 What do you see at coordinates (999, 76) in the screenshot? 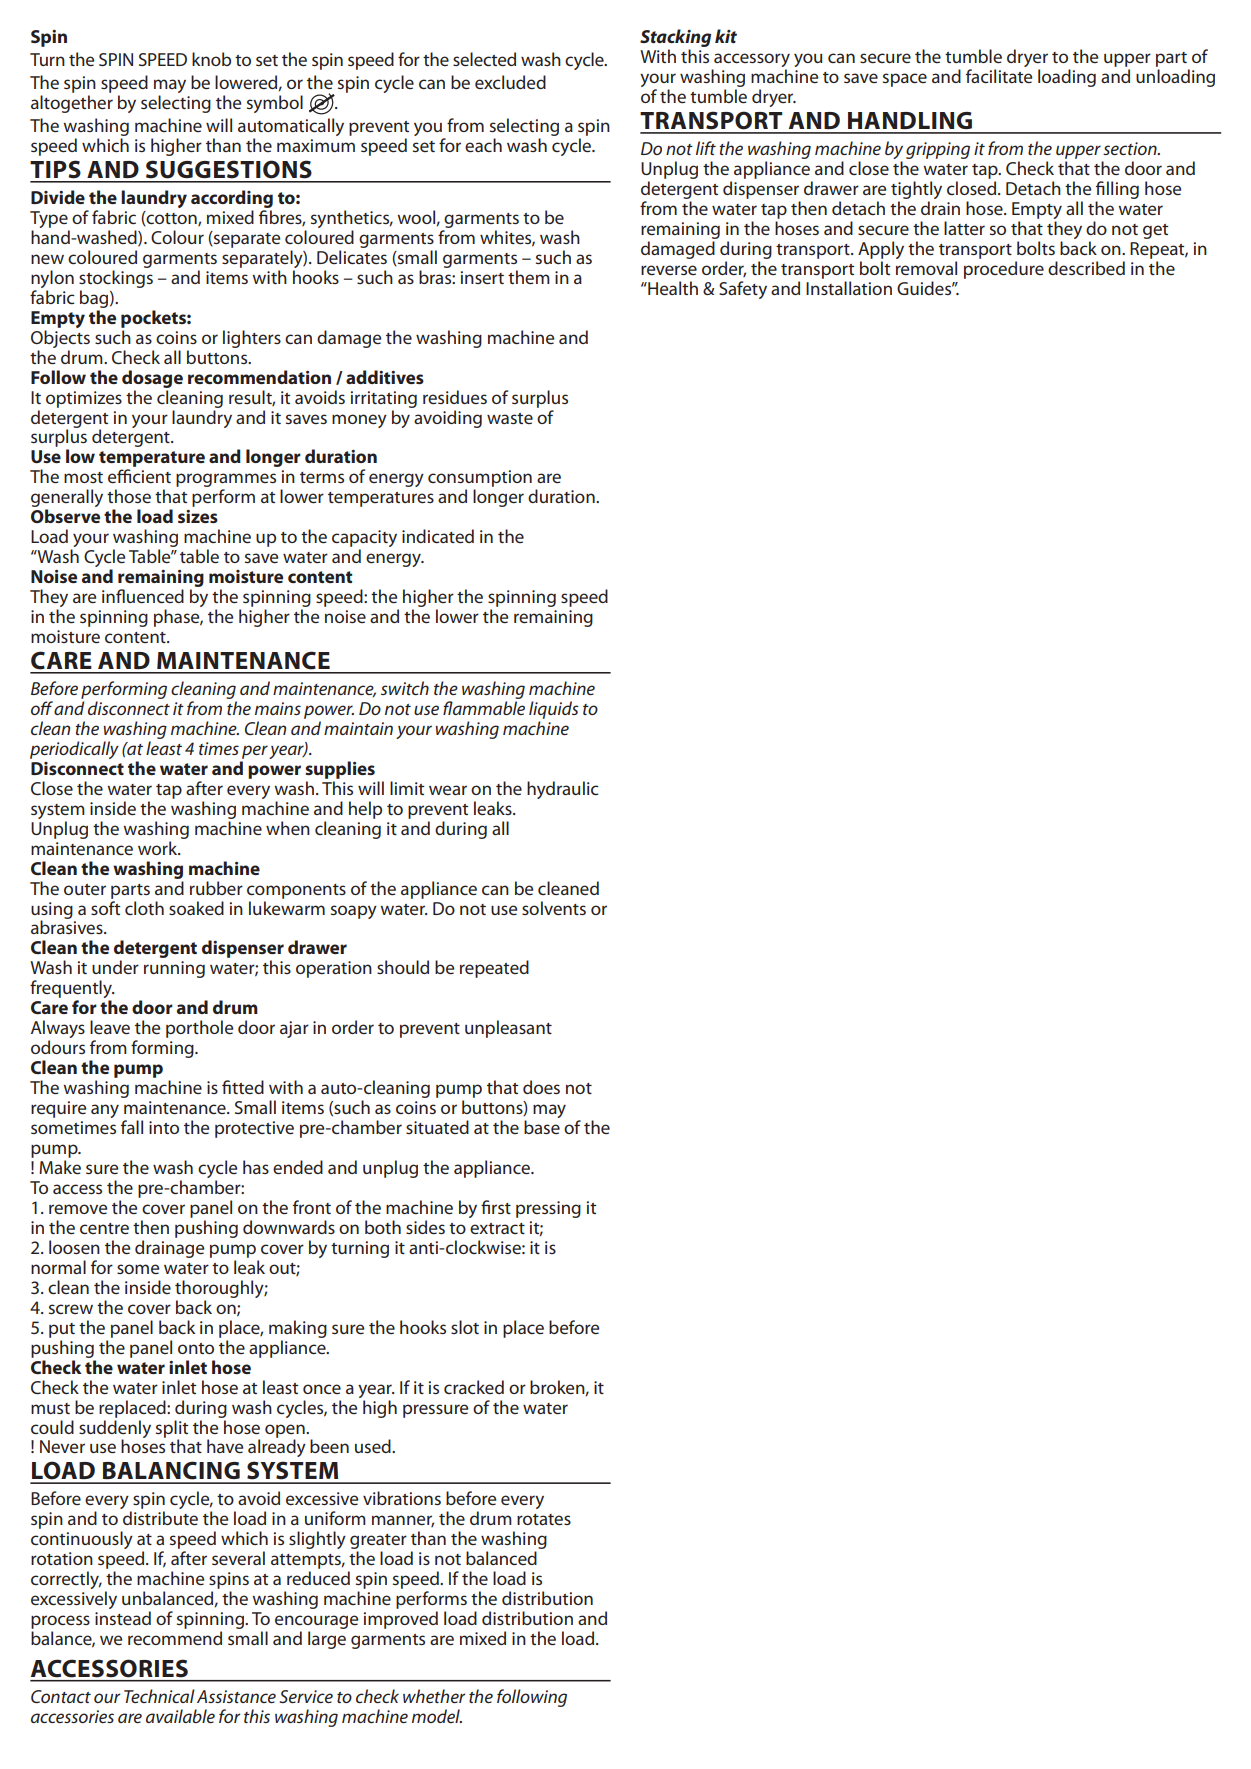
I see `facilitate` at bounding box center [999, 76].
